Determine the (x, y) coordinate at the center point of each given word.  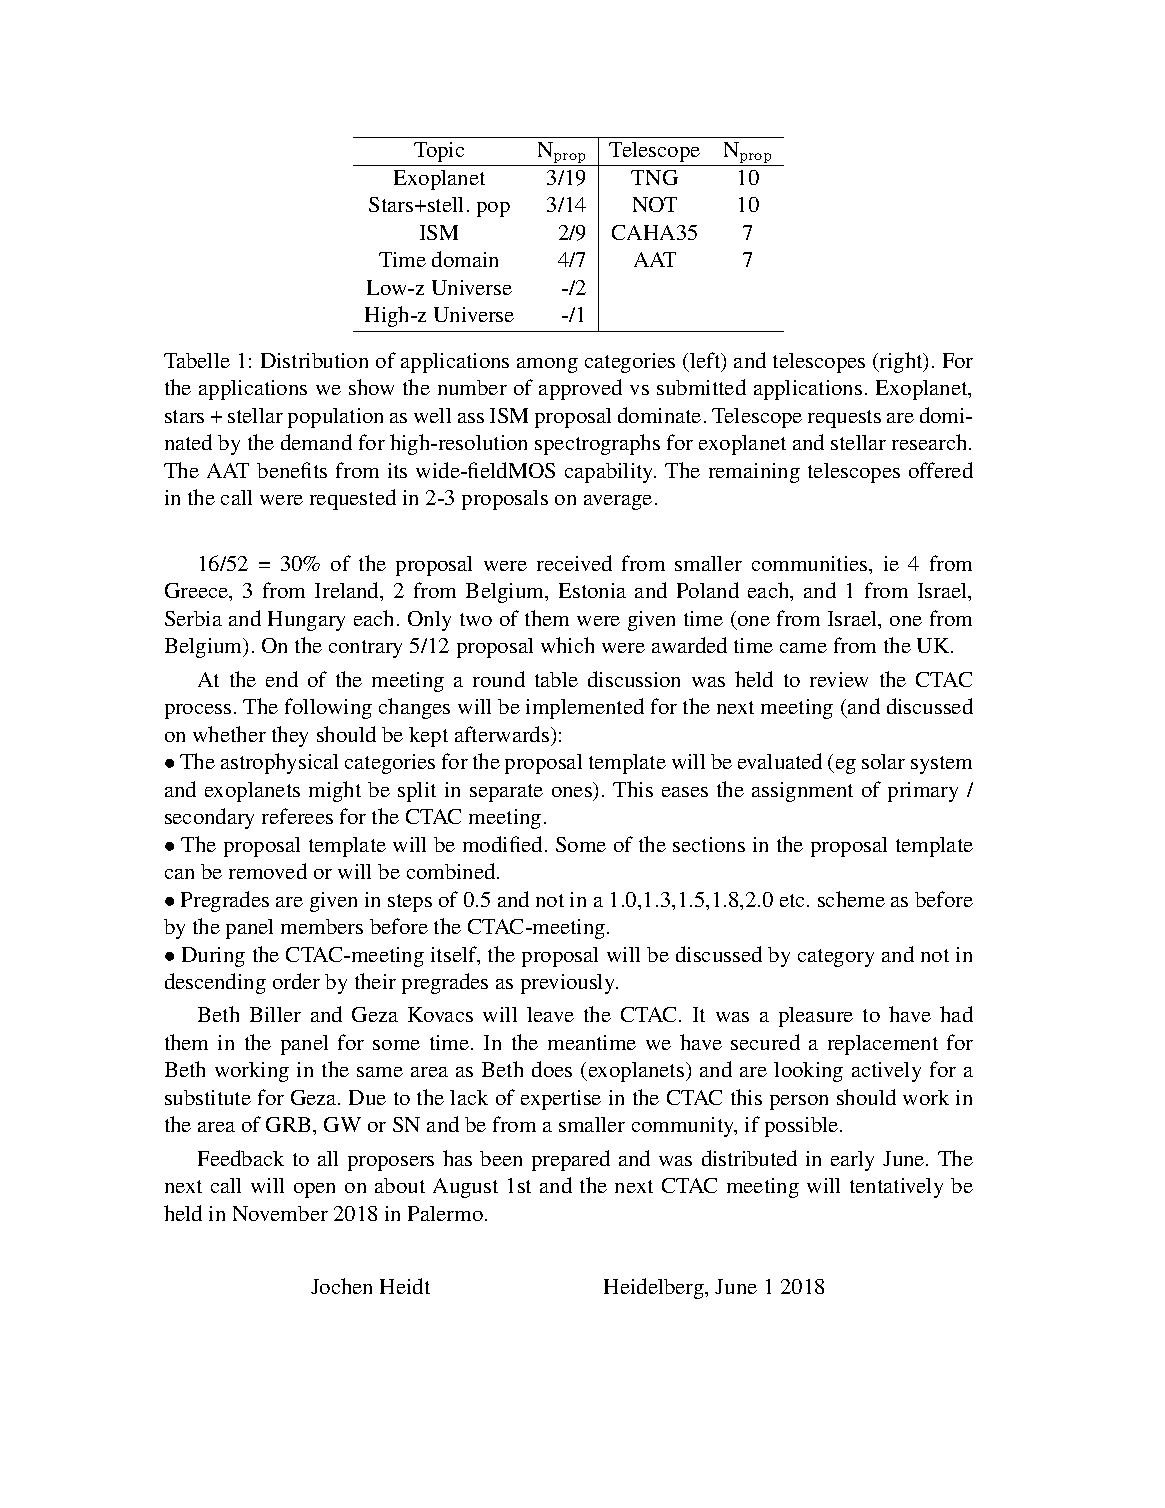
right (901, 362)
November (280, 1213)
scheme (851, 899)
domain (465, 259)
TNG (654, 177)
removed (268, 871)
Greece (197, 590)
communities (811, 563)
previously (569, 984)
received (574, 563)
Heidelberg (655, 1288)
